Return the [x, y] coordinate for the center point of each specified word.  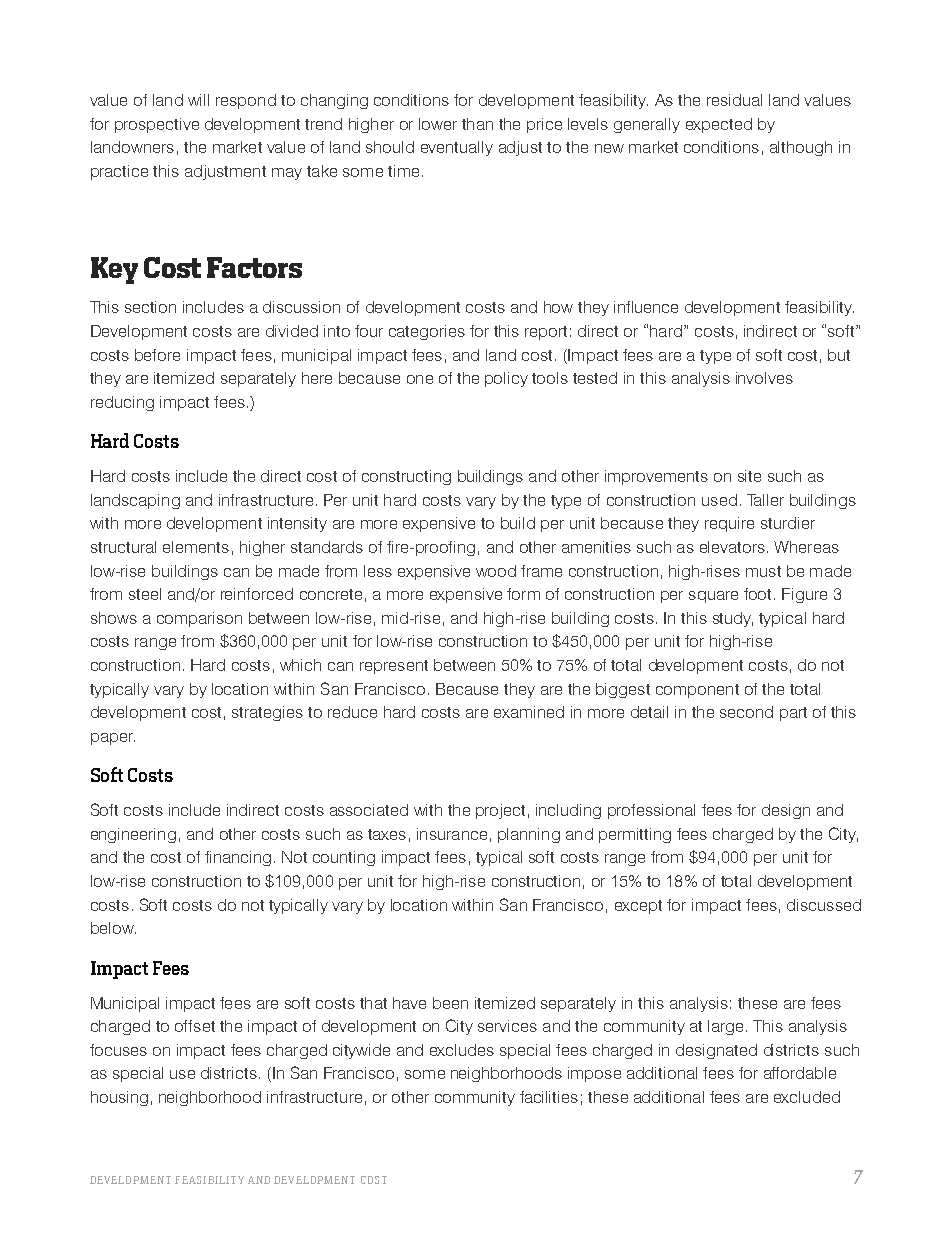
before [157, 355]
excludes [462, 1050]
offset [195, 1026]
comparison [199, 619]
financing [238, 858]
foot [757, 594]
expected [719, 125]
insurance [452, 834]
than [477, 124]
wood [496, 571]
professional [651, 811]
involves [764, 378]
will [198, 100]
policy [506, 379]
